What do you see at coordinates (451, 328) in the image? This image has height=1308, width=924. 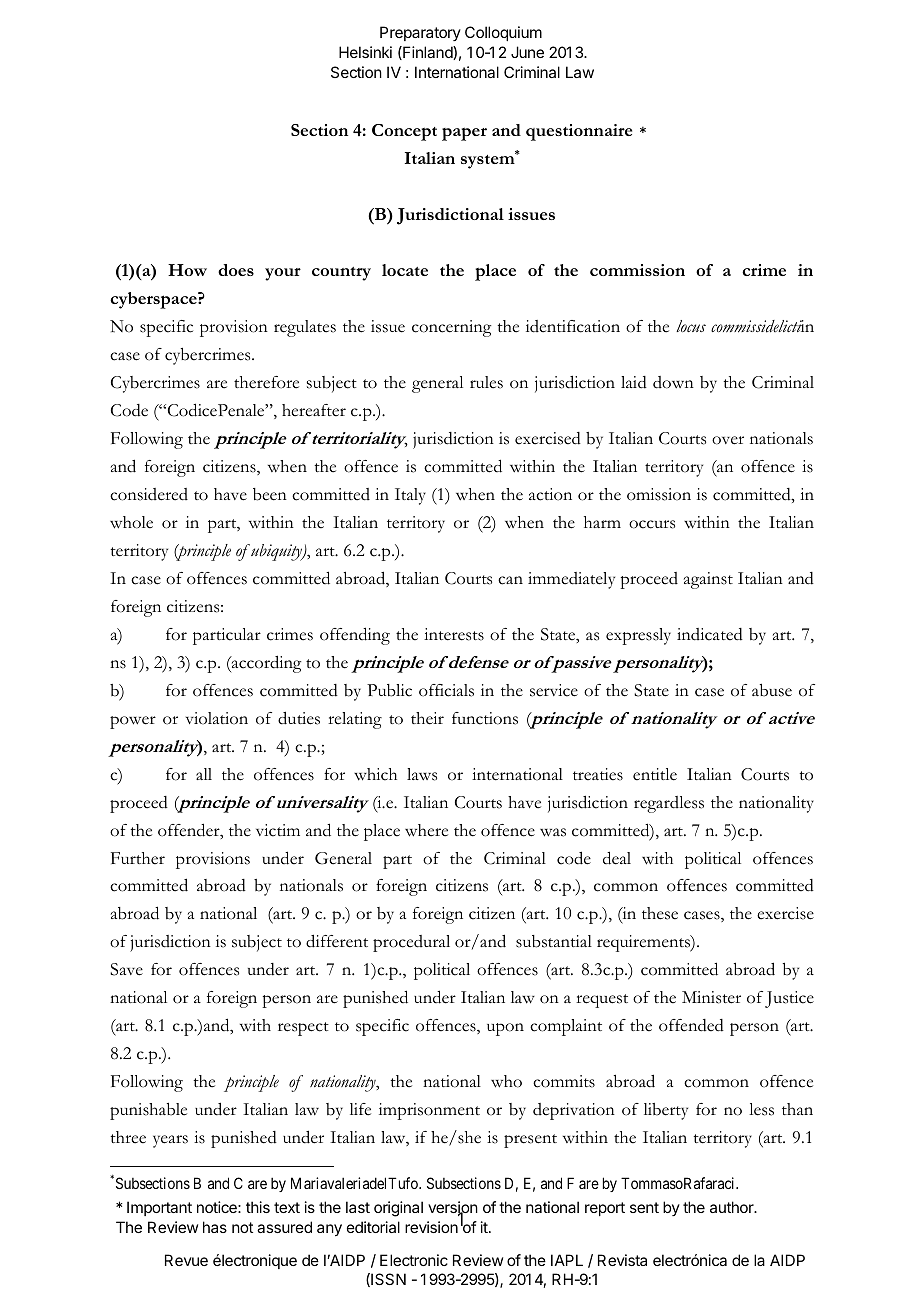 I see `concerning` at bounding box center [451, 328].
